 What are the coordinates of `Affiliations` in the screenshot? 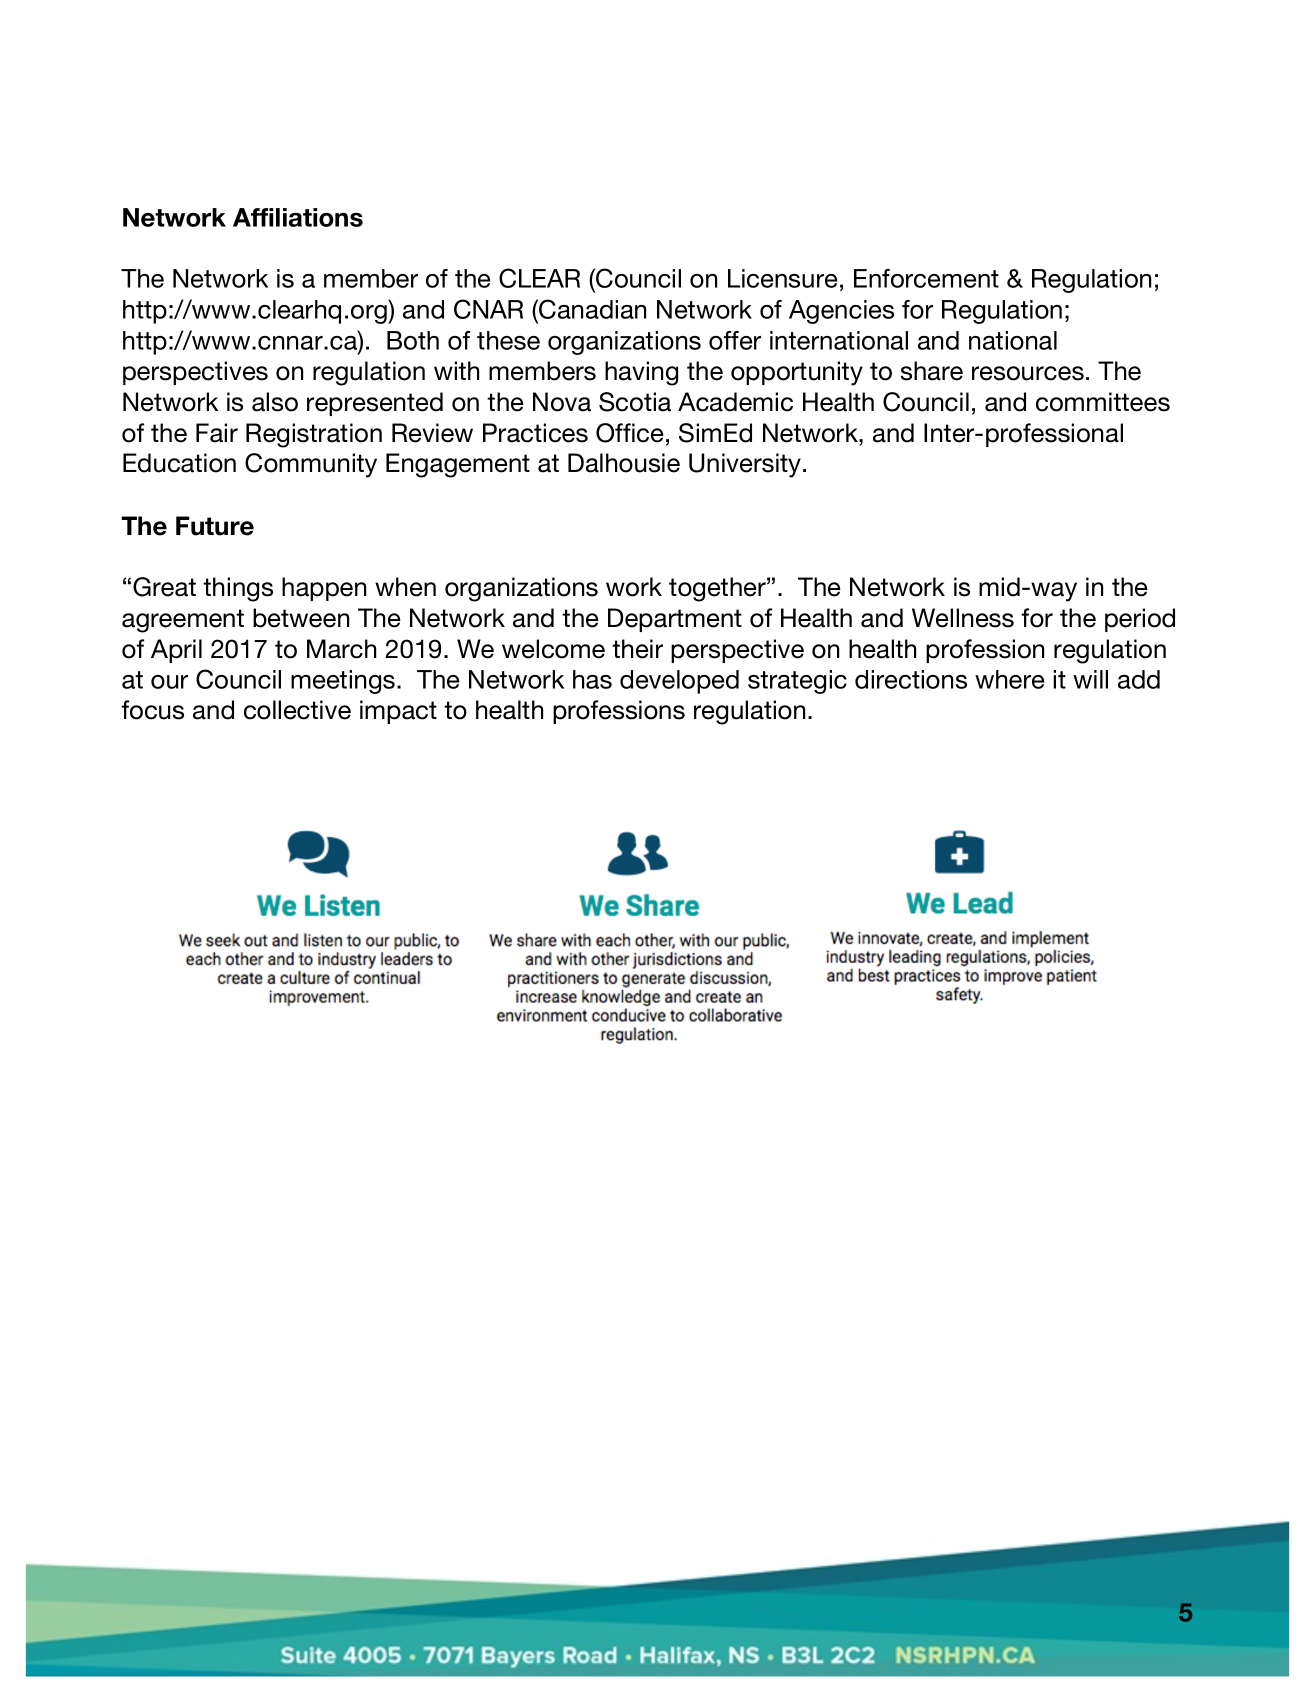 It's located at (298, 217).
